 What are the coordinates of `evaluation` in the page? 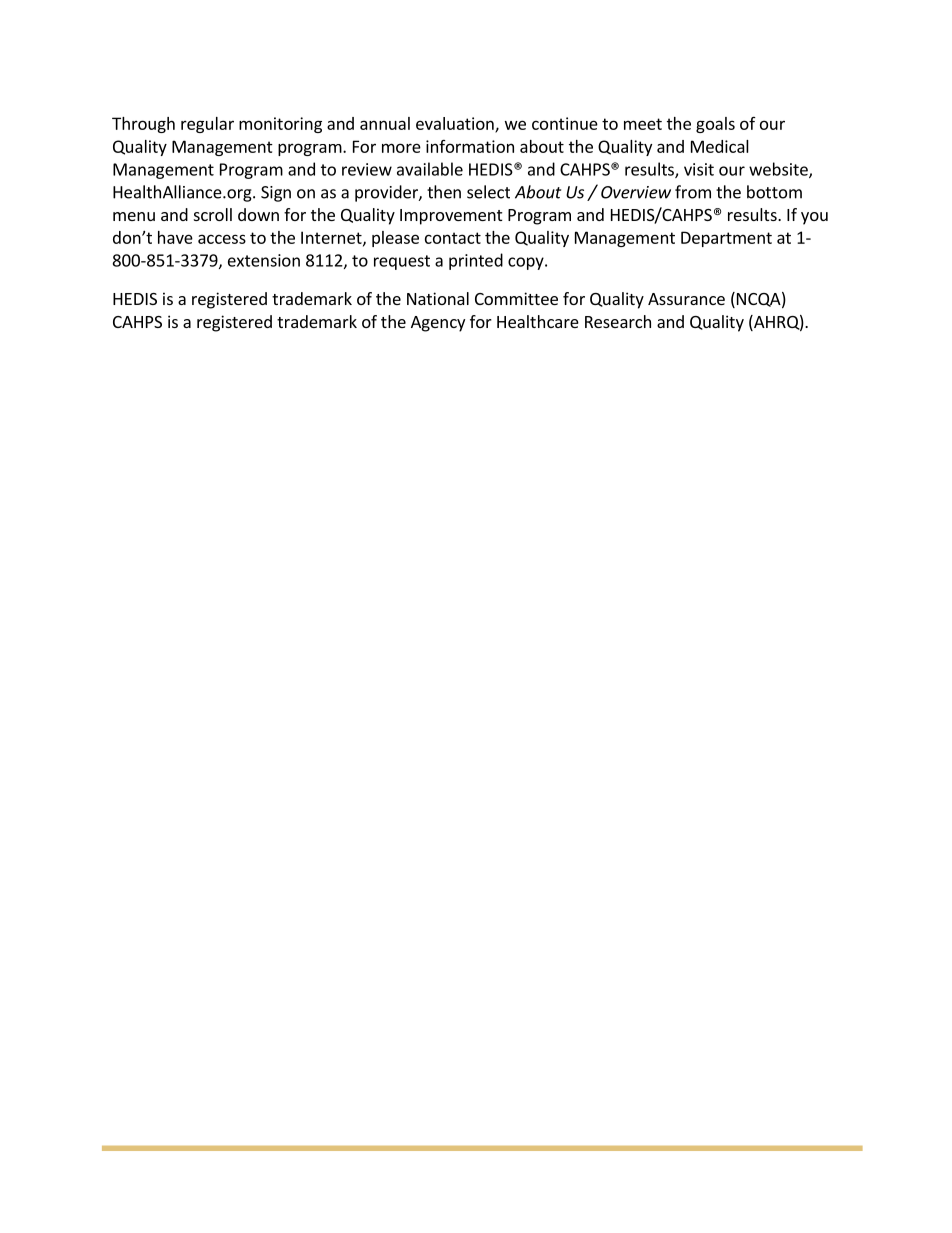 It's located at (456, 124).
